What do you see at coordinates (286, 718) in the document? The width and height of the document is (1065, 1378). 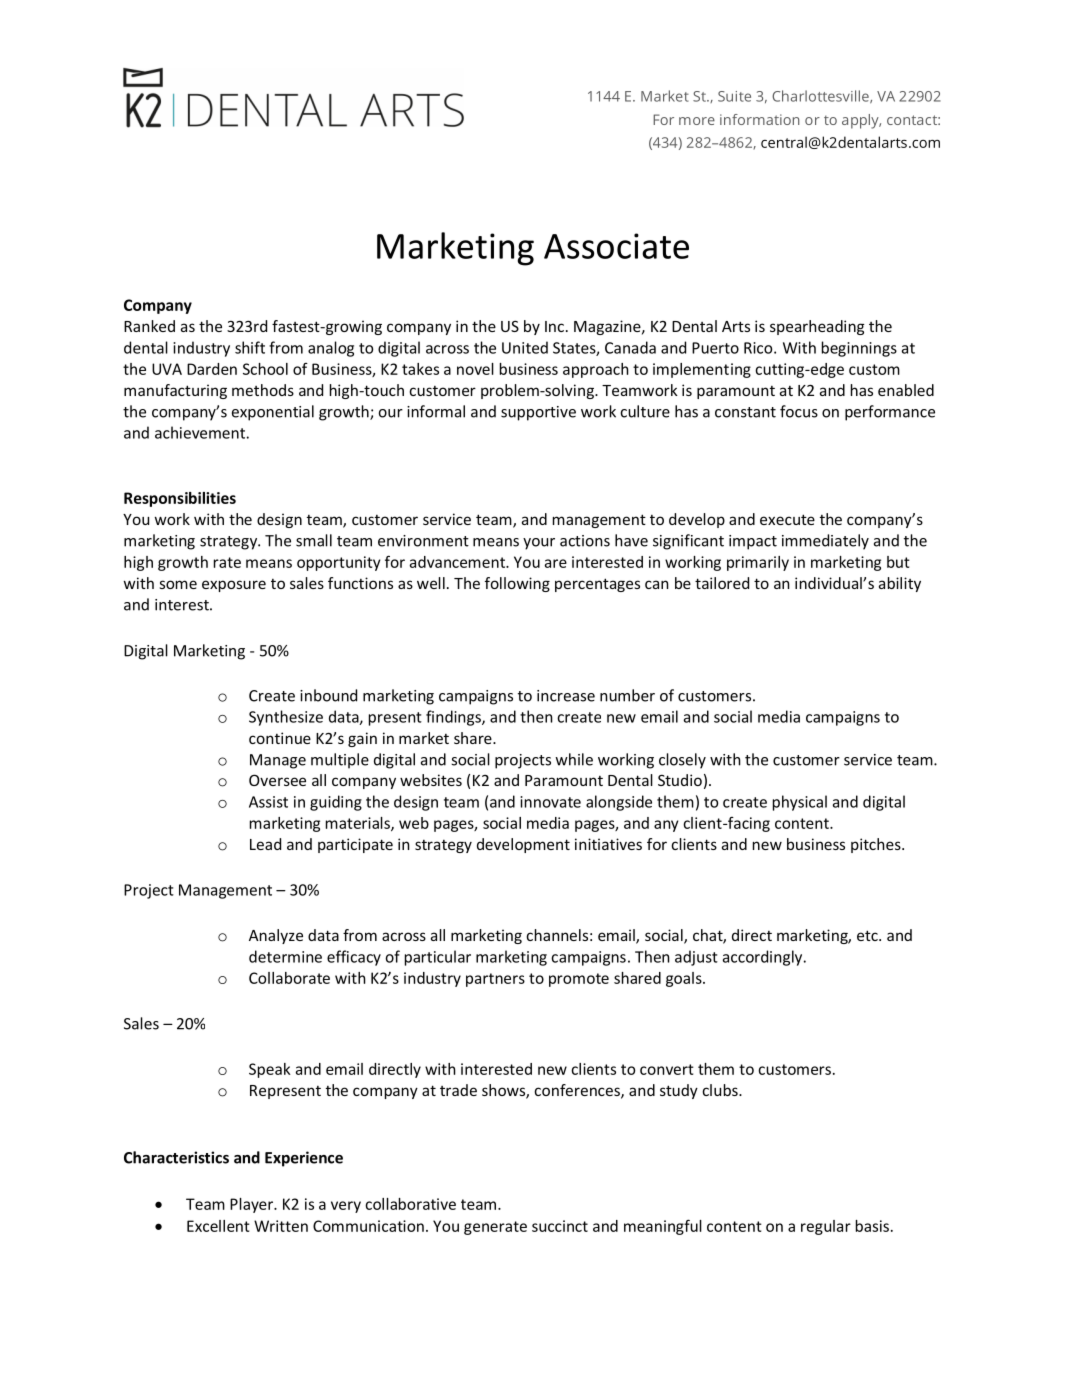 I see `Synthesize` at bounding box center [286, 718].
